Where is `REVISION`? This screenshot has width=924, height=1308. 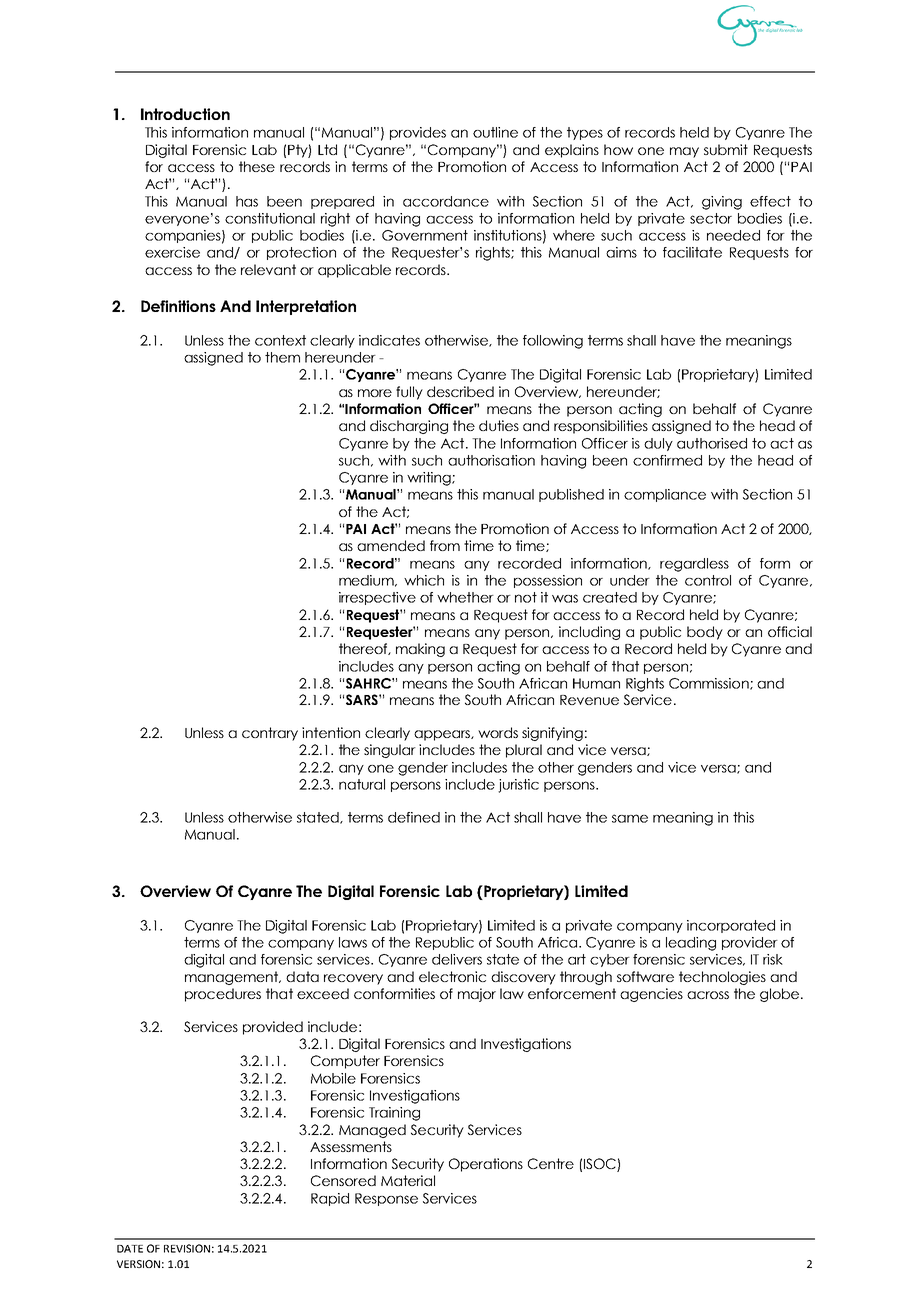 REVISION is located at coordinates (187, 1248).
